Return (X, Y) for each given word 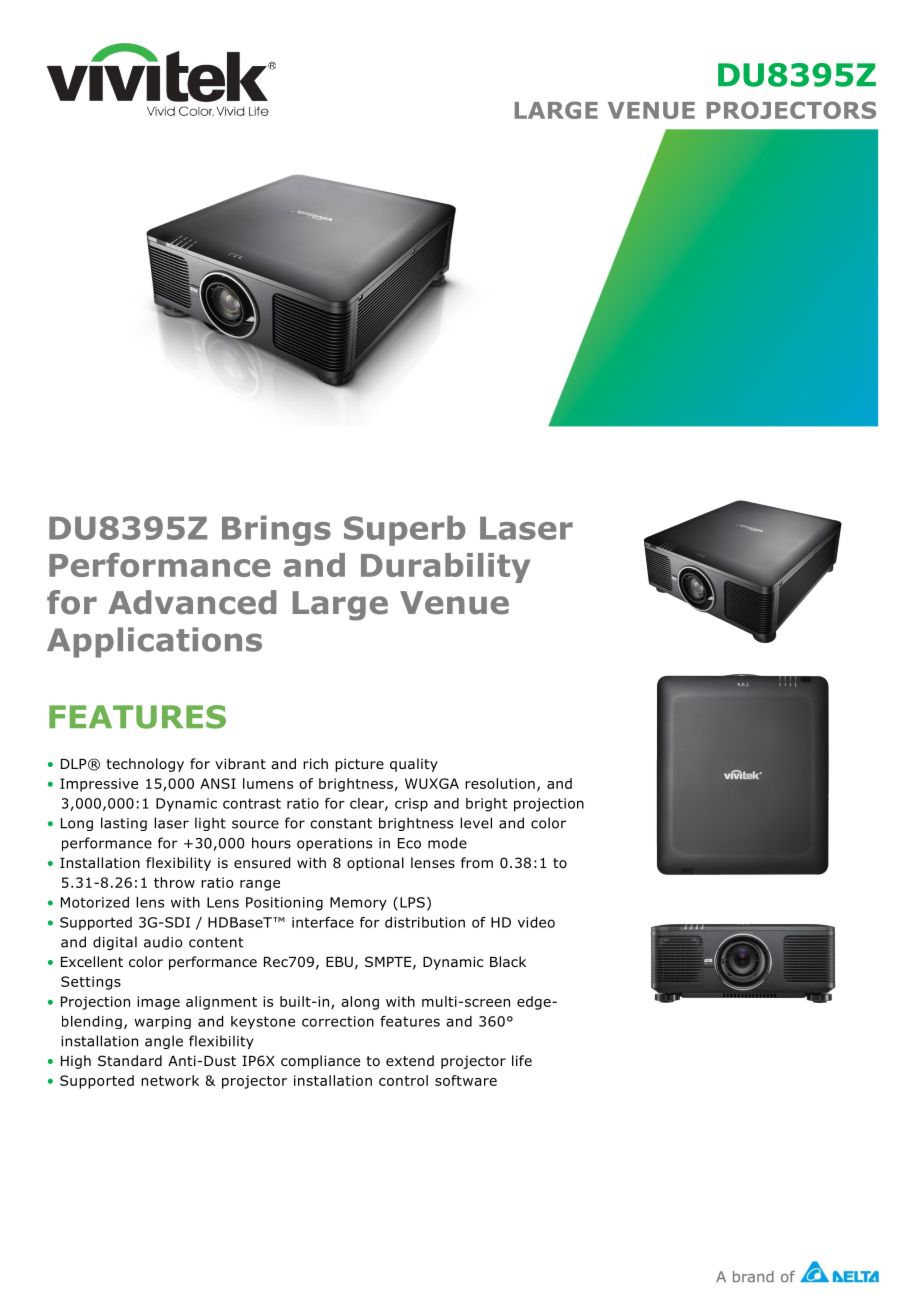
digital (115, 943)
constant (341, 823)
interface (323, 922)
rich (315, 763)
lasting (124, 824)
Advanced (192, 602)
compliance (320, 1062)
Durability (445, 568)
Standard (130, 1060)
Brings (276, 530)
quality (414, 765)
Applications (154, 642)
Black (508, 961)
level (476, 823)
